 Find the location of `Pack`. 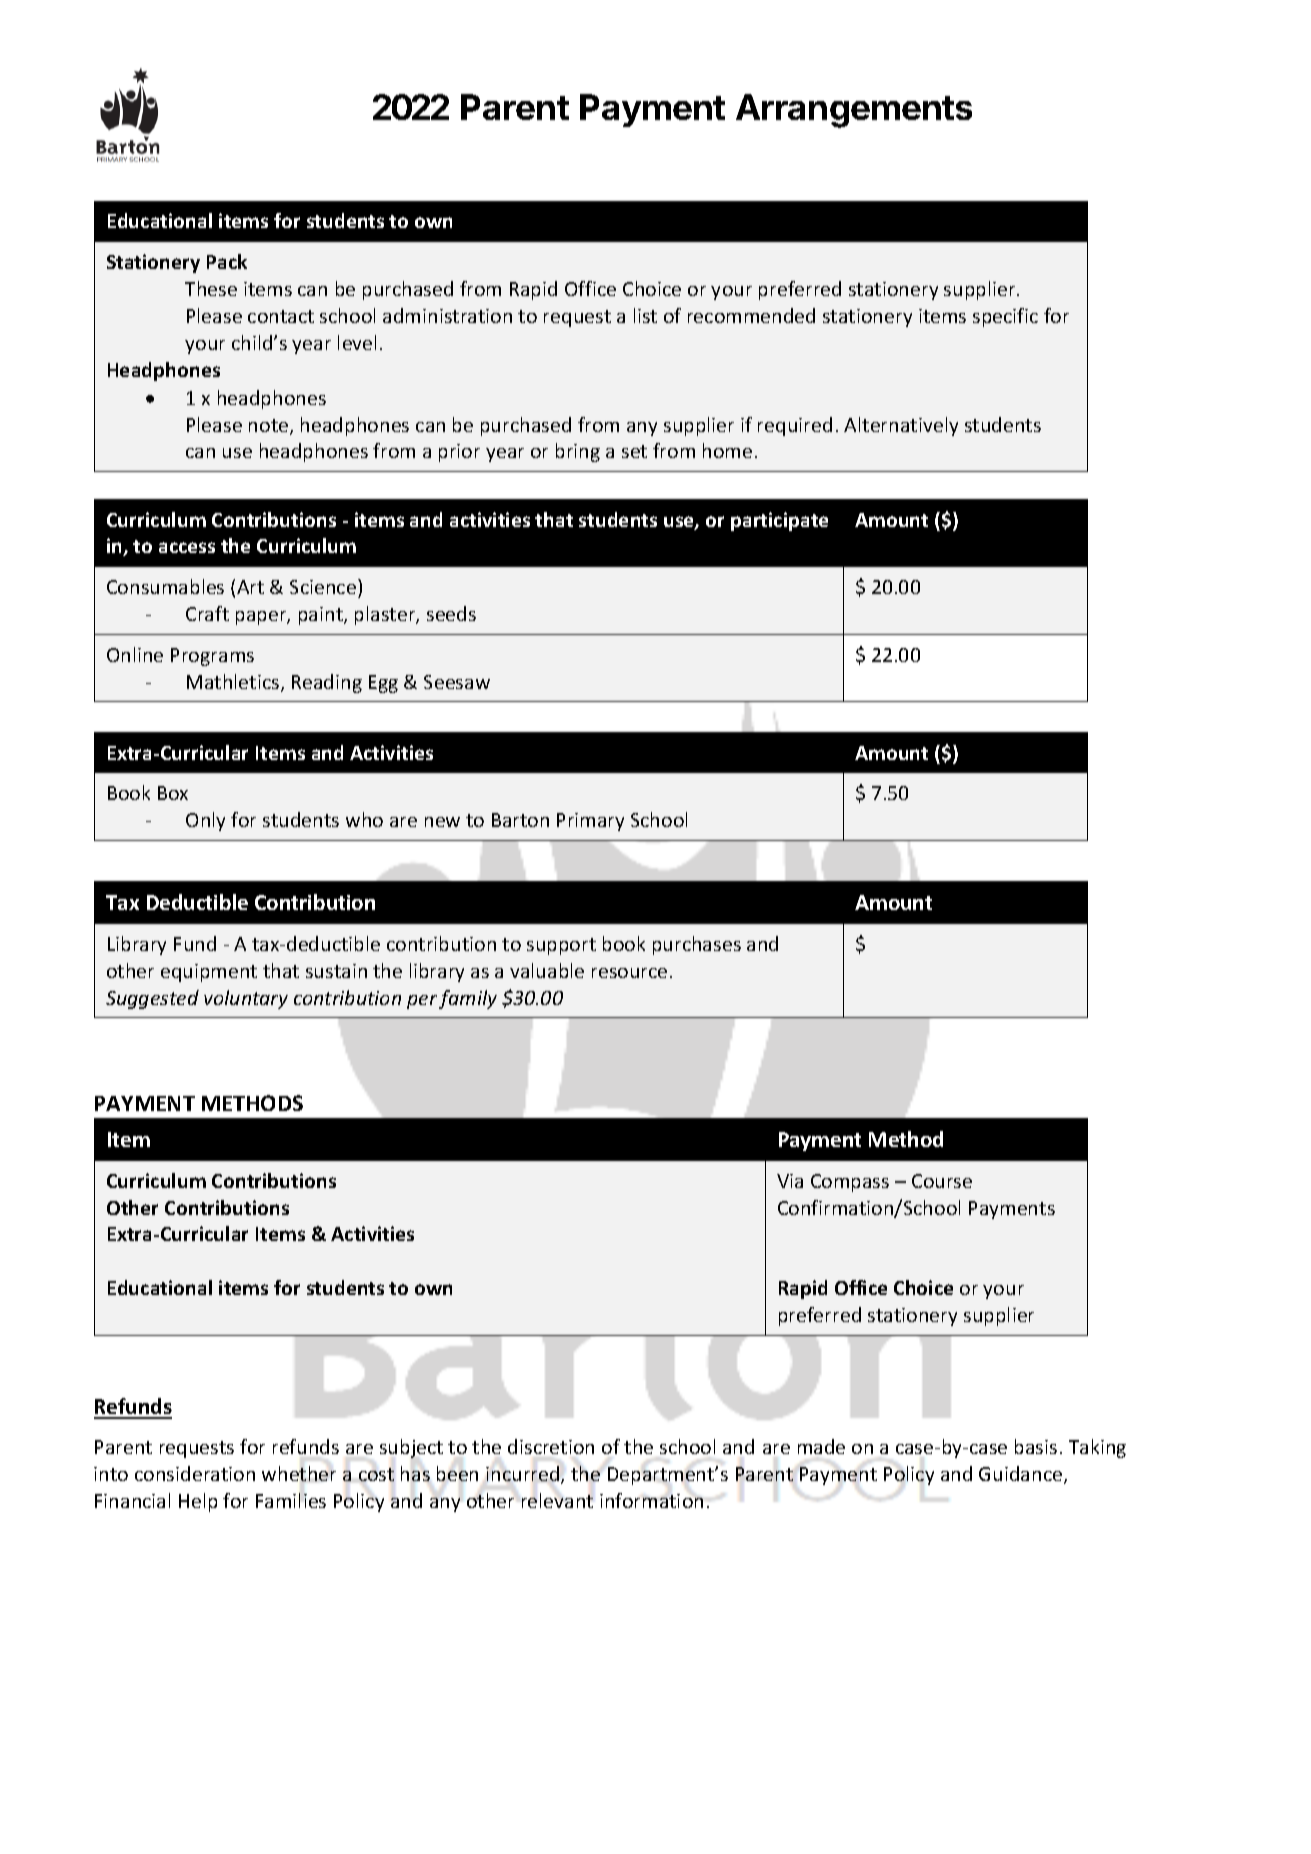

Pack is located at coordinates (227, 261).
